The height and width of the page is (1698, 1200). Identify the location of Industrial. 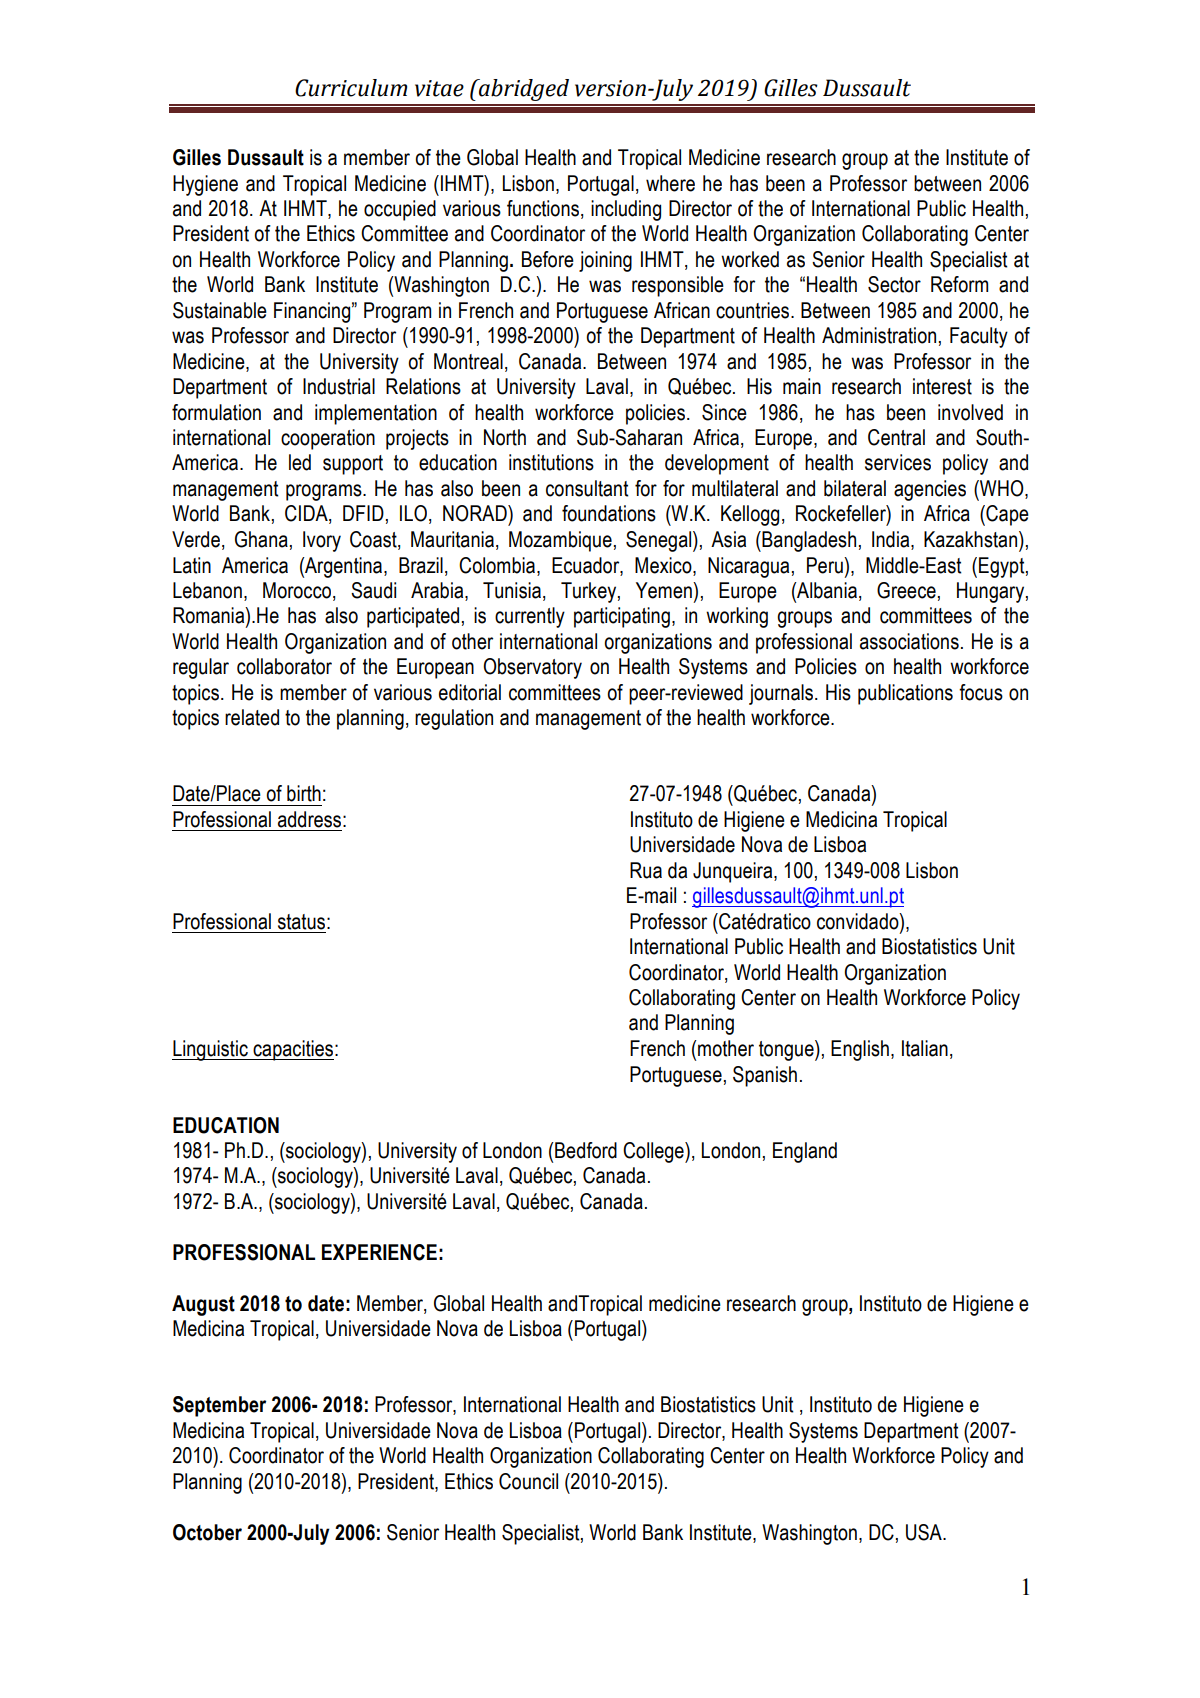
(339, 386).
